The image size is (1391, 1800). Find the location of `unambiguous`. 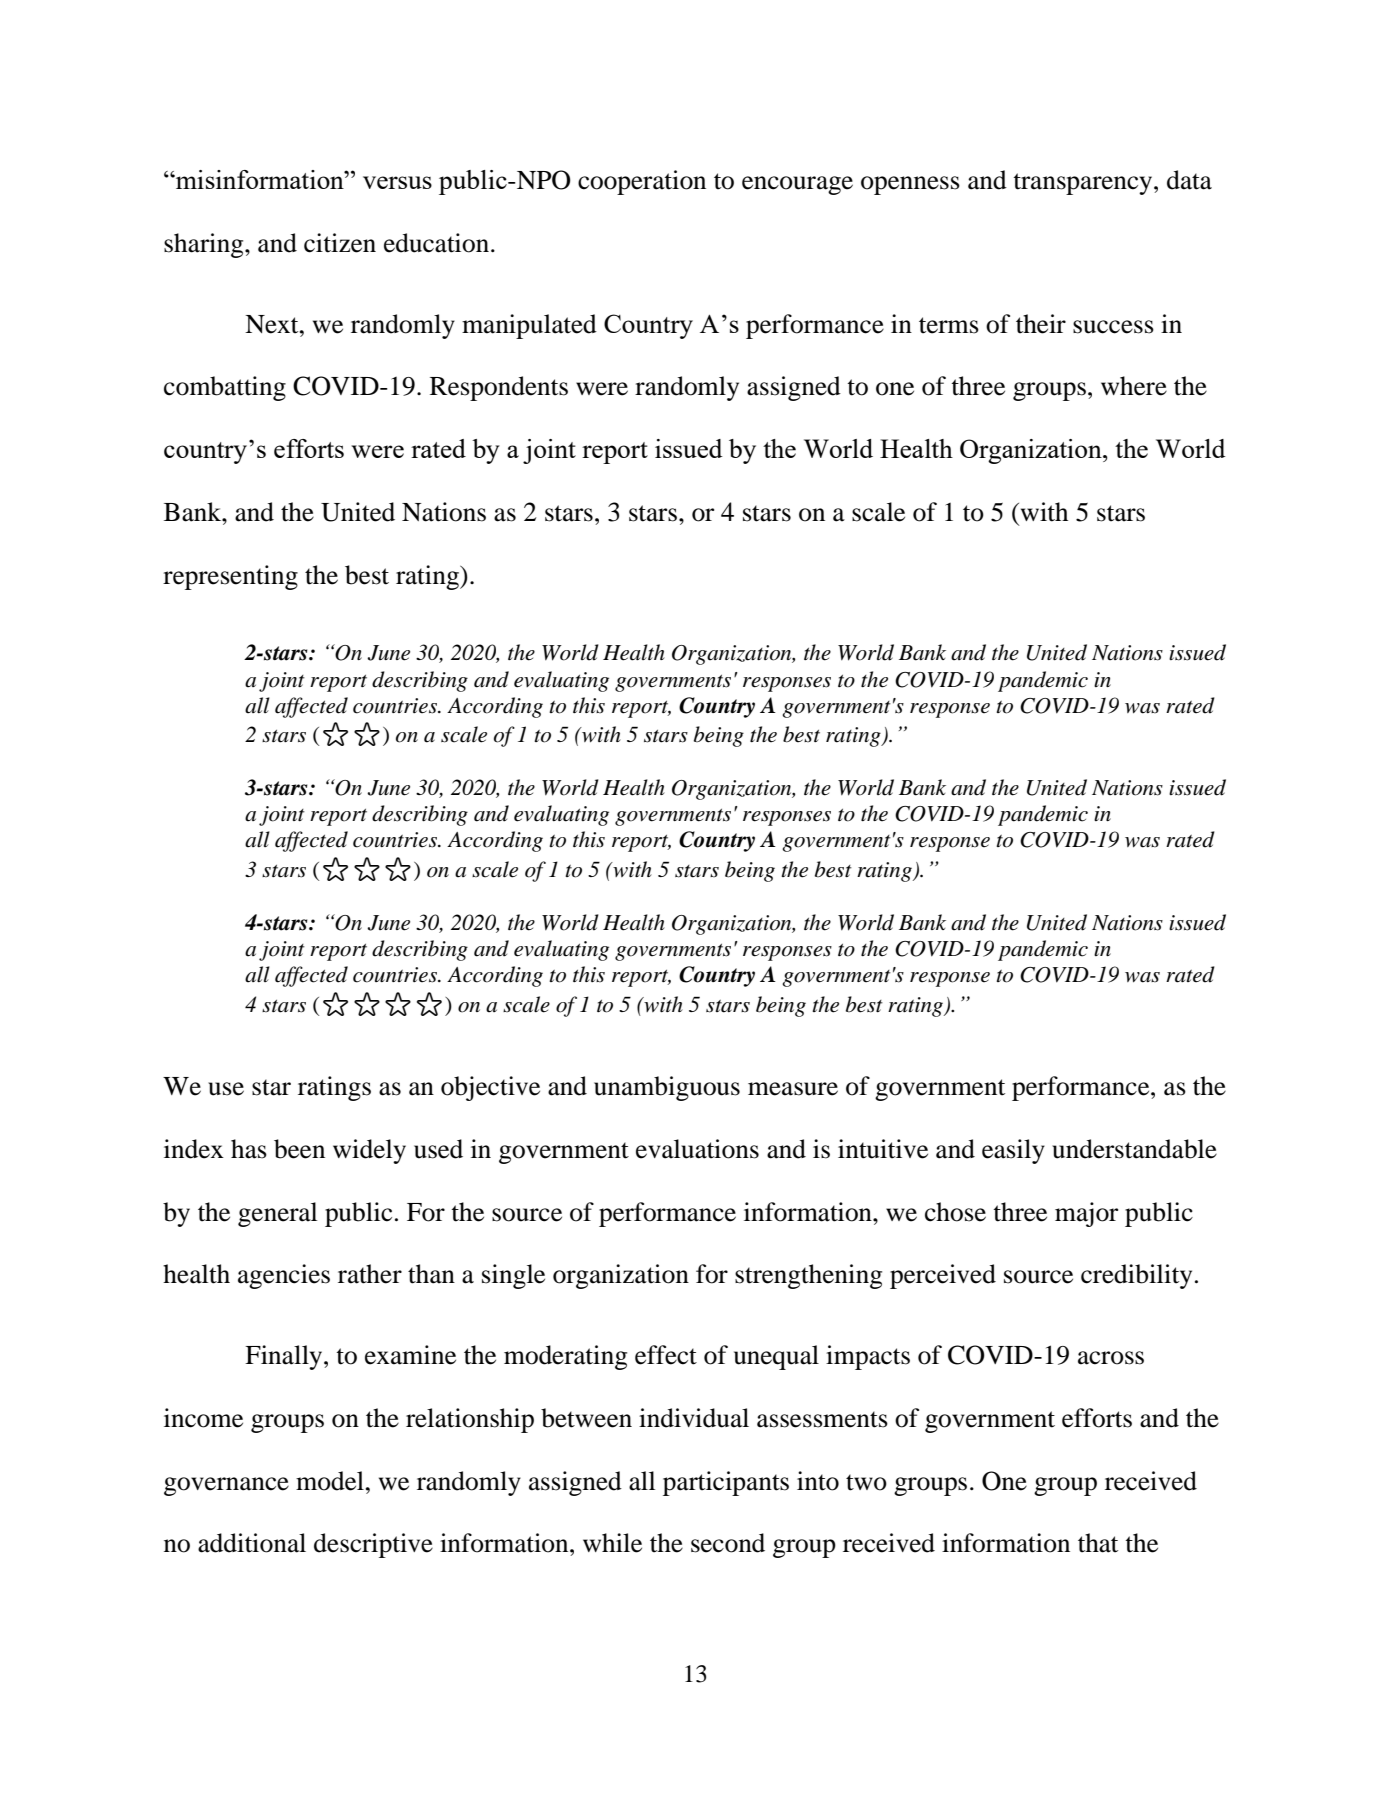

unambiguous is located at coordinates (667, 1088).
